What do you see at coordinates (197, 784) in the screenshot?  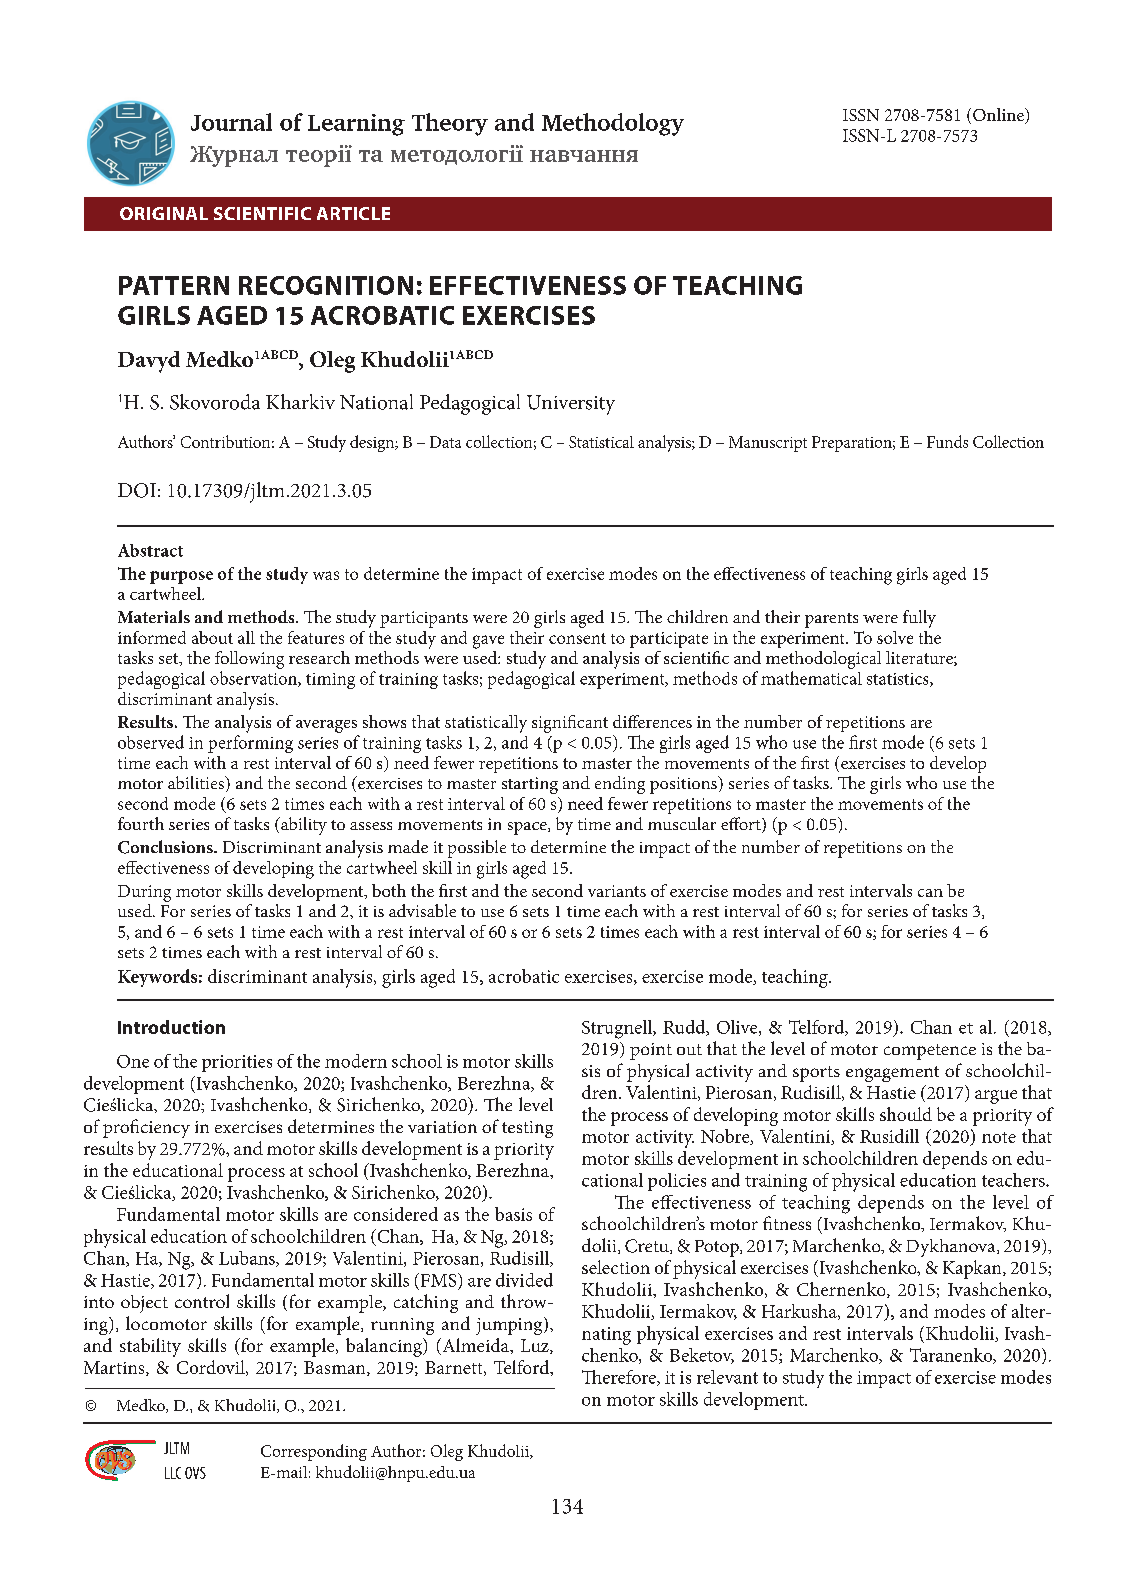 I see `abilities` at bounding box center [197, 784].
